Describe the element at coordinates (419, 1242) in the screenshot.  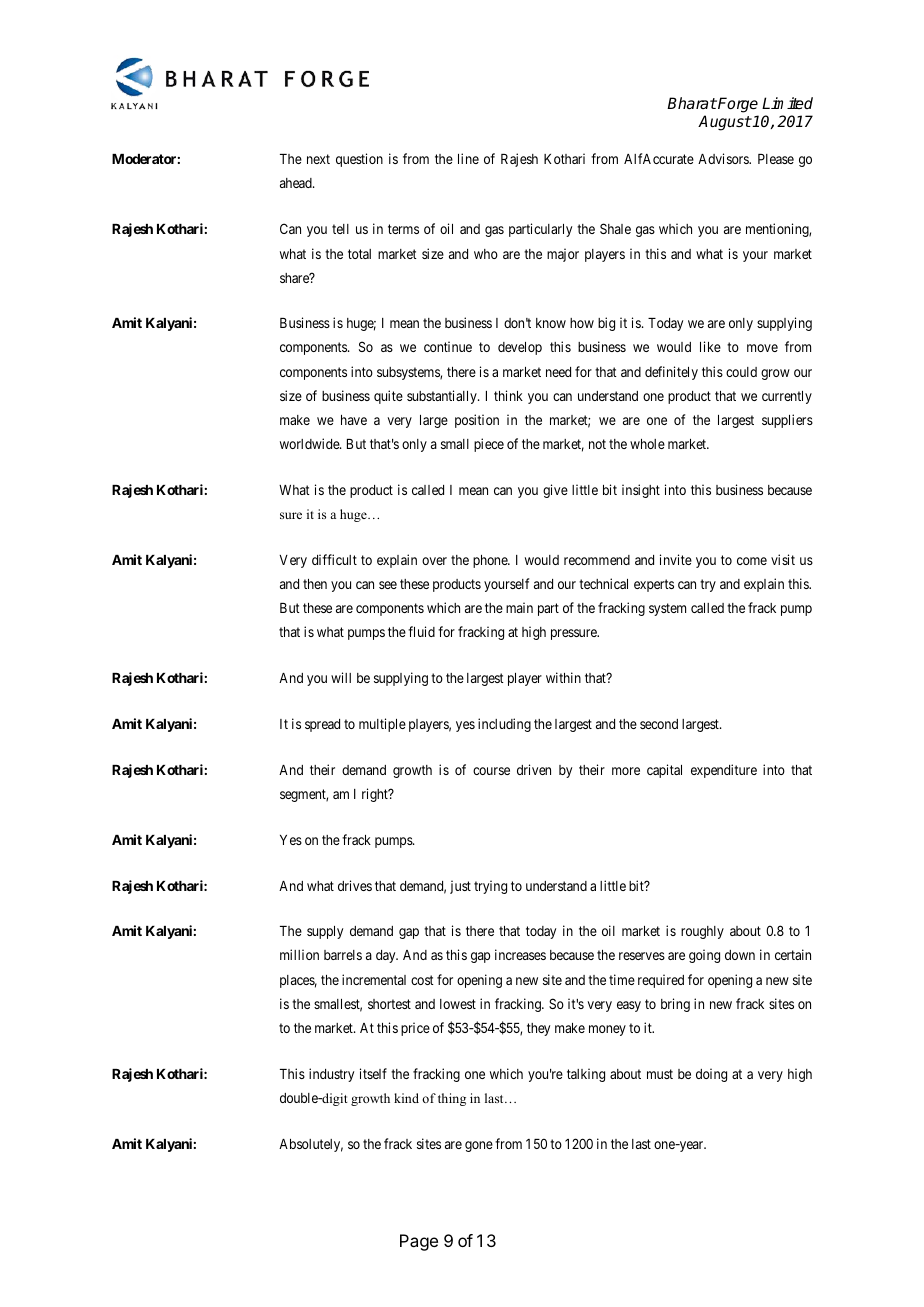
I see `Page` at that location.
